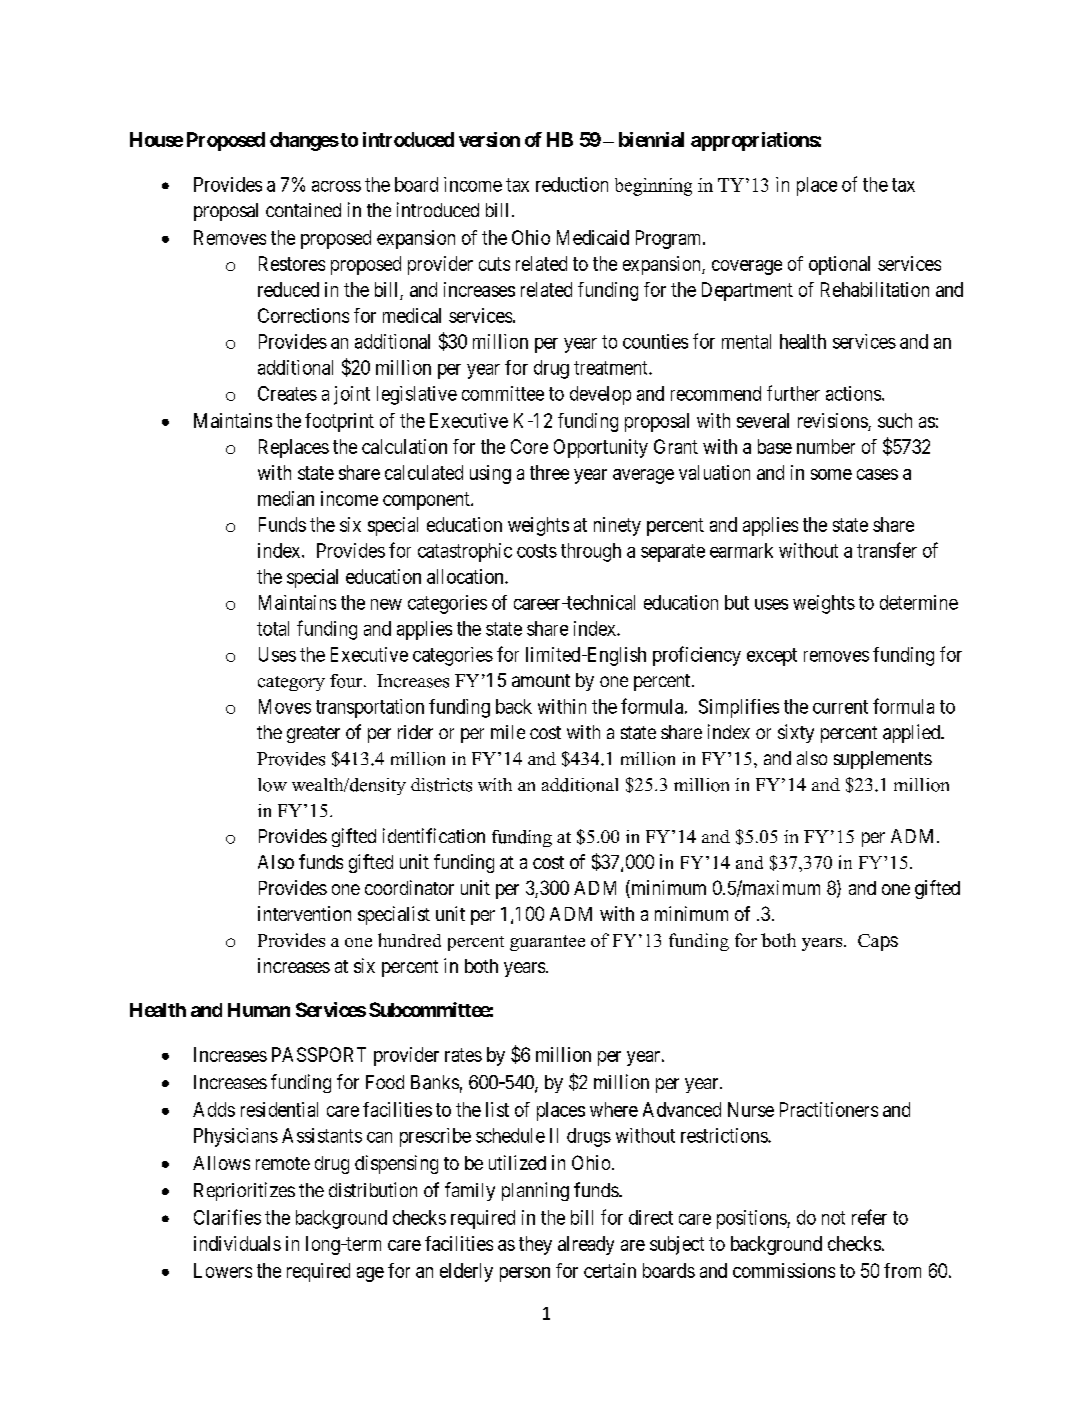 This screenshot has width=1092, height=1413. Describe the element at coordinates (586, 1245) in the screenshot. I see `already` at that location.
